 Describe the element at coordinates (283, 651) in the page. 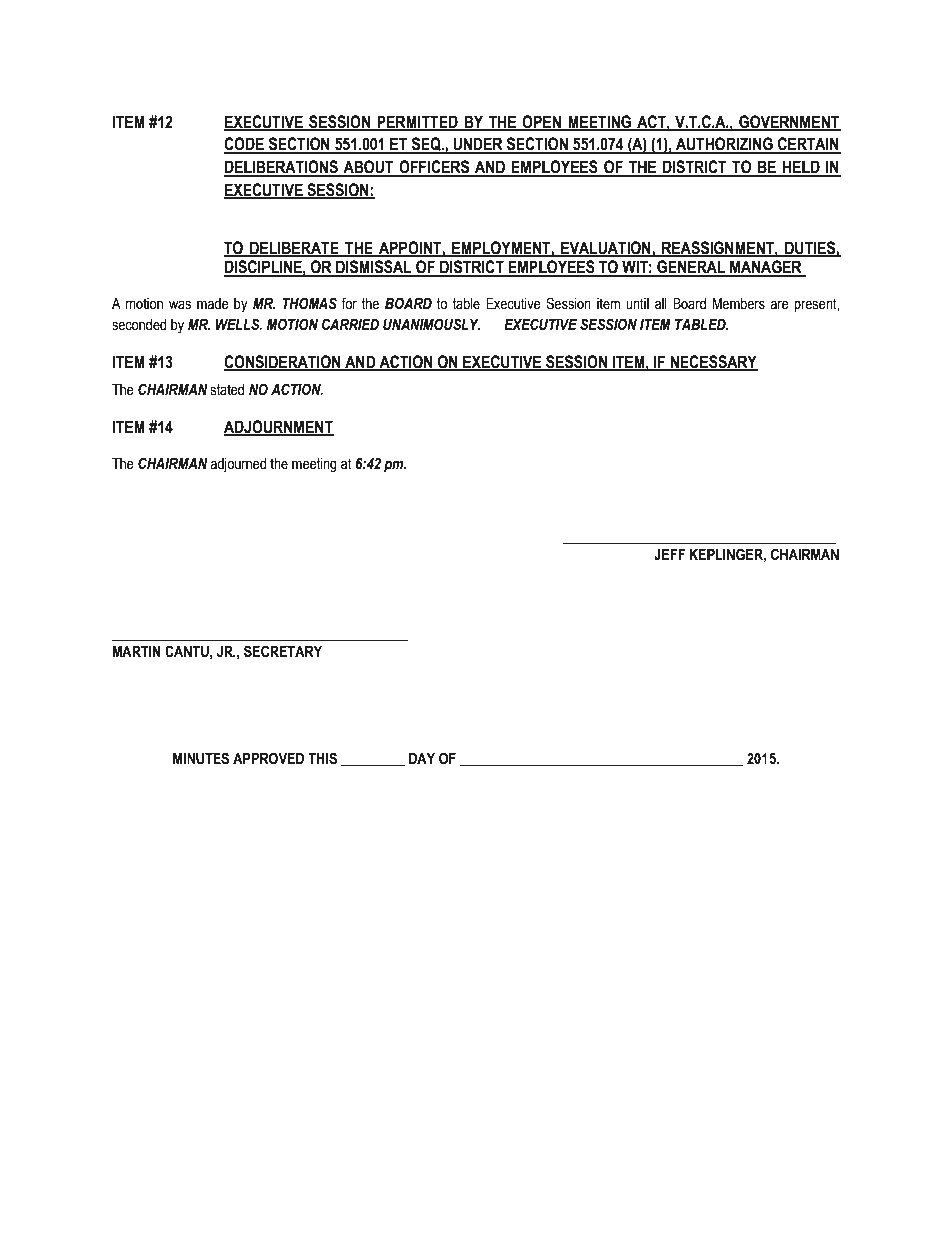

I see `SECRETARY` at that location.
